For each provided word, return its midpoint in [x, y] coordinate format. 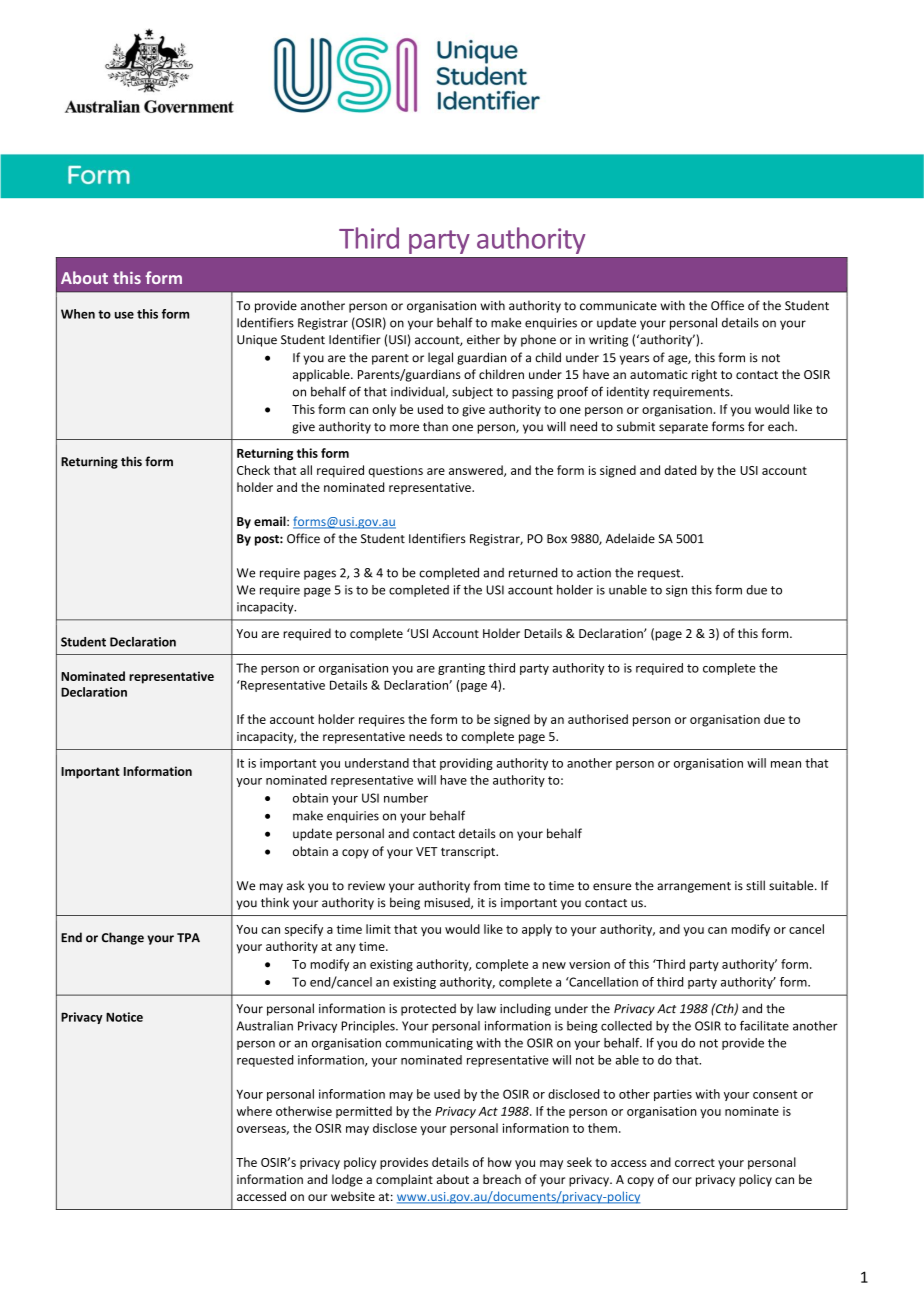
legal [440, 358]
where [254, 1111]
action [594, 573]
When [78, 314]
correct [695, 1163]
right [704, 375]
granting [461, 669]
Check [253, 470]
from [486, 885]
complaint [404, 1180]
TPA [188, 937]
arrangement [694, 887]
